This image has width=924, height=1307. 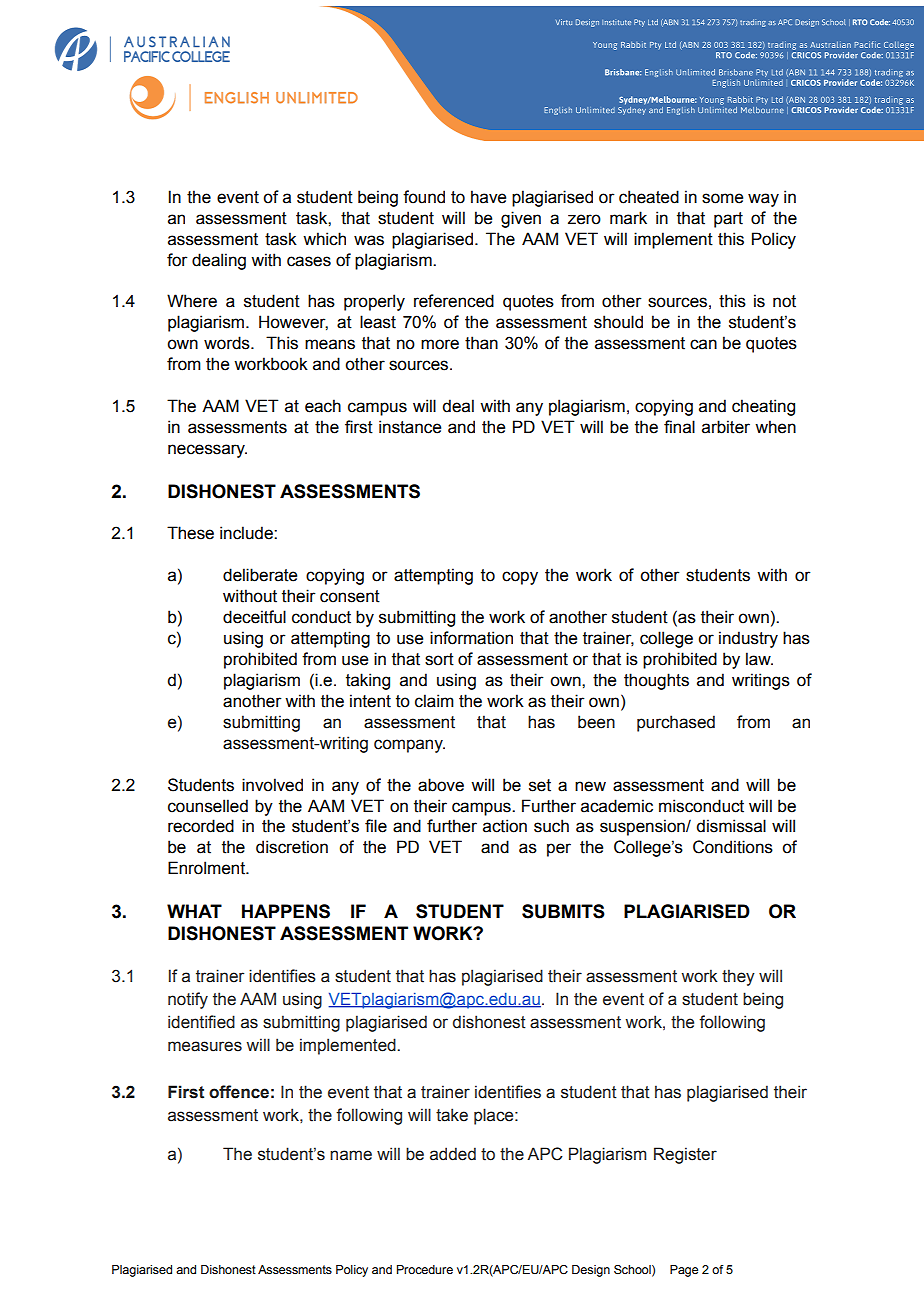 I want to click on have, so click(x=488, y=197).
